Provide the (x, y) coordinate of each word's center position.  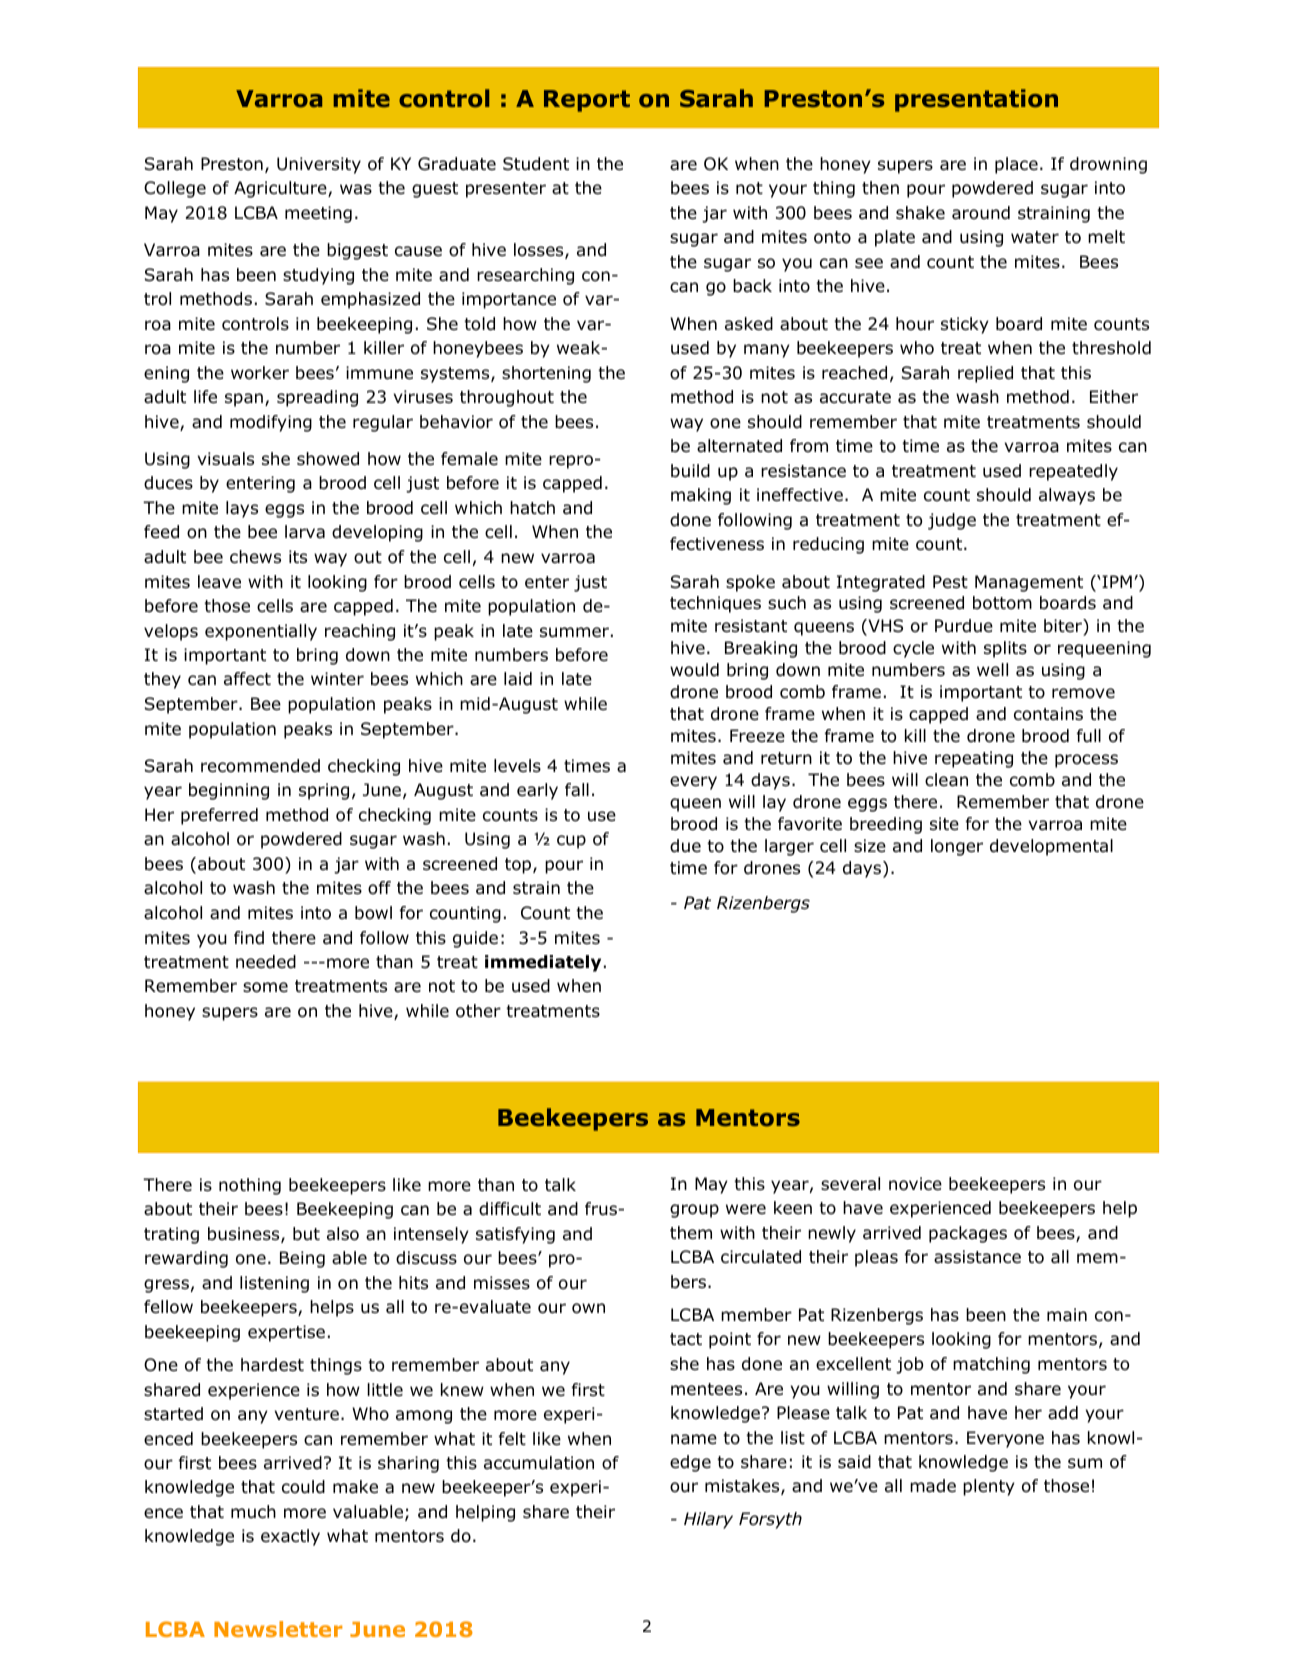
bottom (1002, 603)
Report (587, 101)
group (694, 1211)
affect (247, 678)
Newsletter (278, 1629)
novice (915, 1184)
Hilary (708, 1520)
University (319, 165)
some (265, 987)
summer (574, 632)
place (1016, 165)
